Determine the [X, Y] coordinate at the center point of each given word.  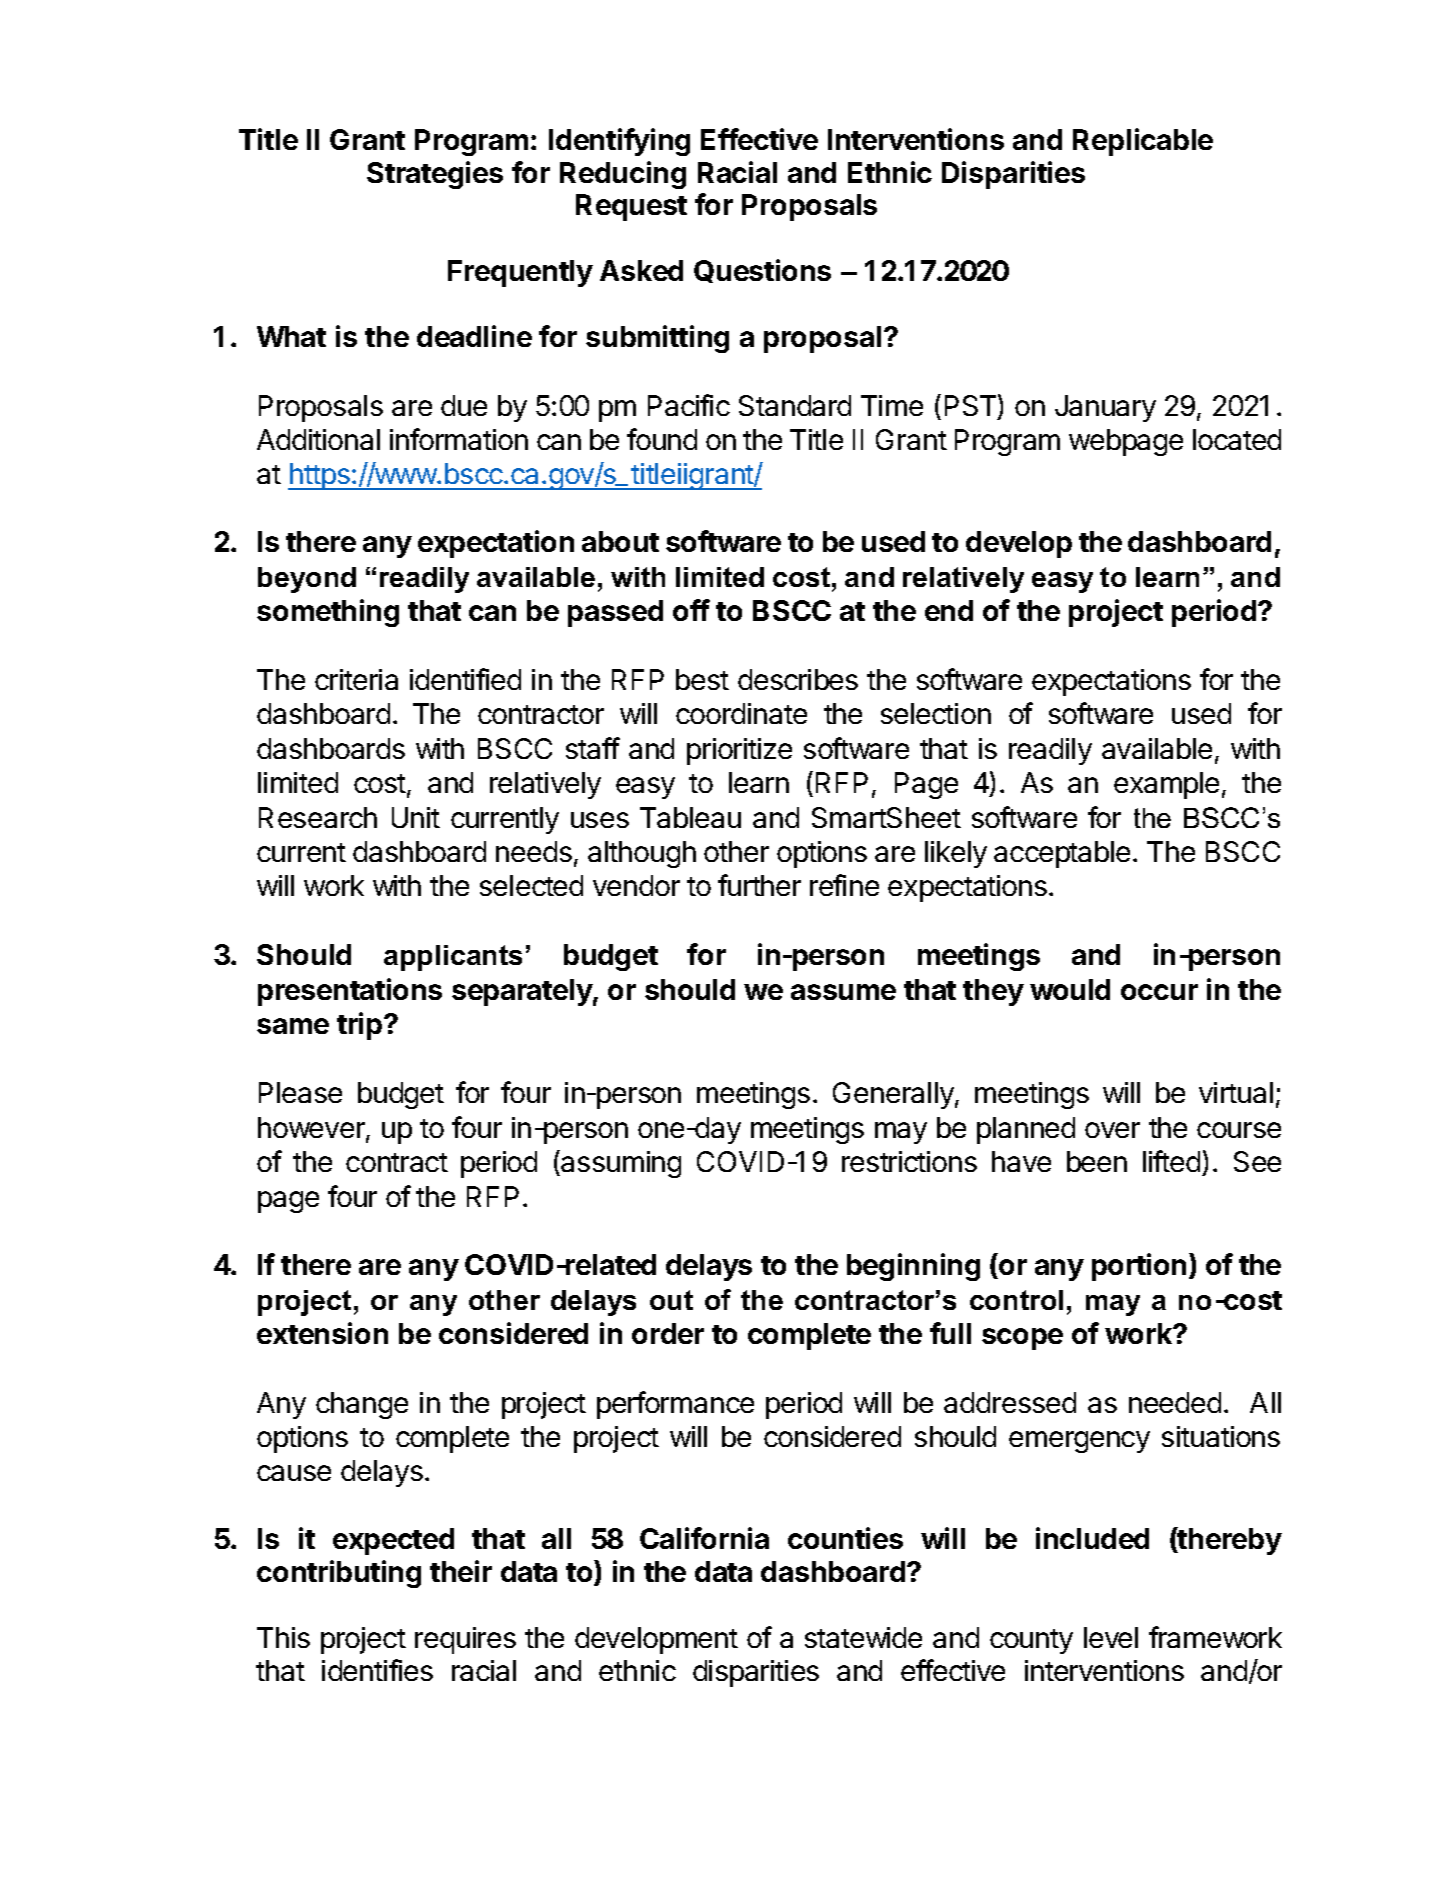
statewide [863, 1637]
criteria [356, 679]
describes [798, 679]
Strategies [435, 175]
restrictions [909, 1161]
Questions [762, 271]
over [1112, 1130]
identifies [377, 1670]
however [312, 1129]
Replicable [1143, 142]
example [1166, 785]
